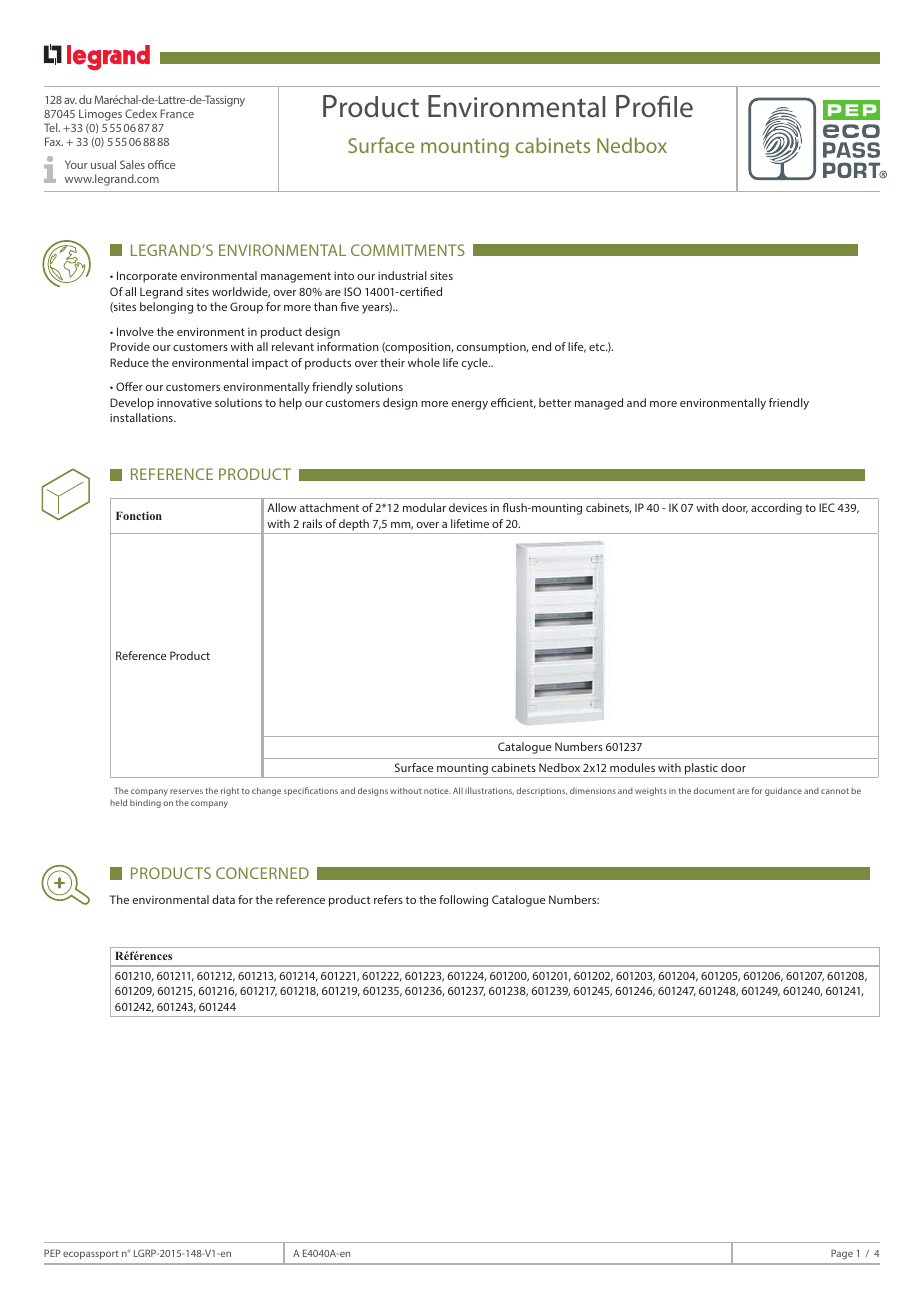 This screenshot has width=924, height=1308. I want to click on COMMITMENTS, so click(408, 250).
